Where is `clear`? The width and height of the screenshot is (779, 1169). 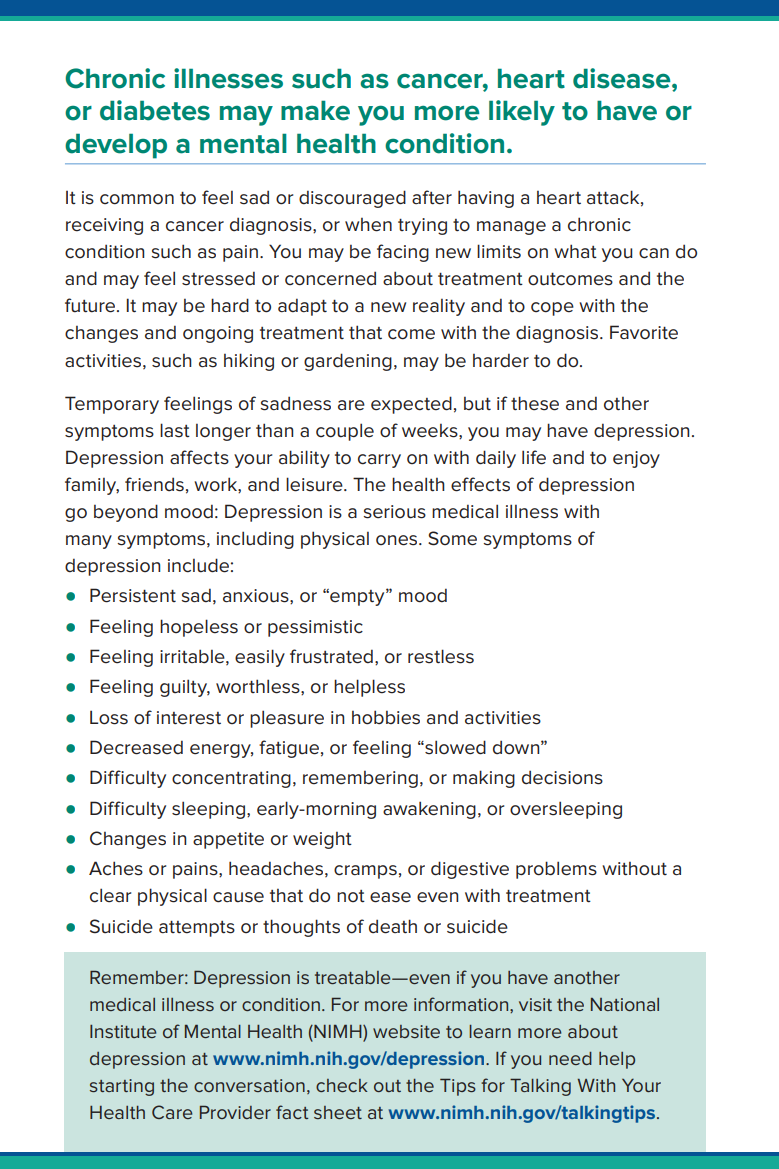
clear is located at coordinates (110, 895).
